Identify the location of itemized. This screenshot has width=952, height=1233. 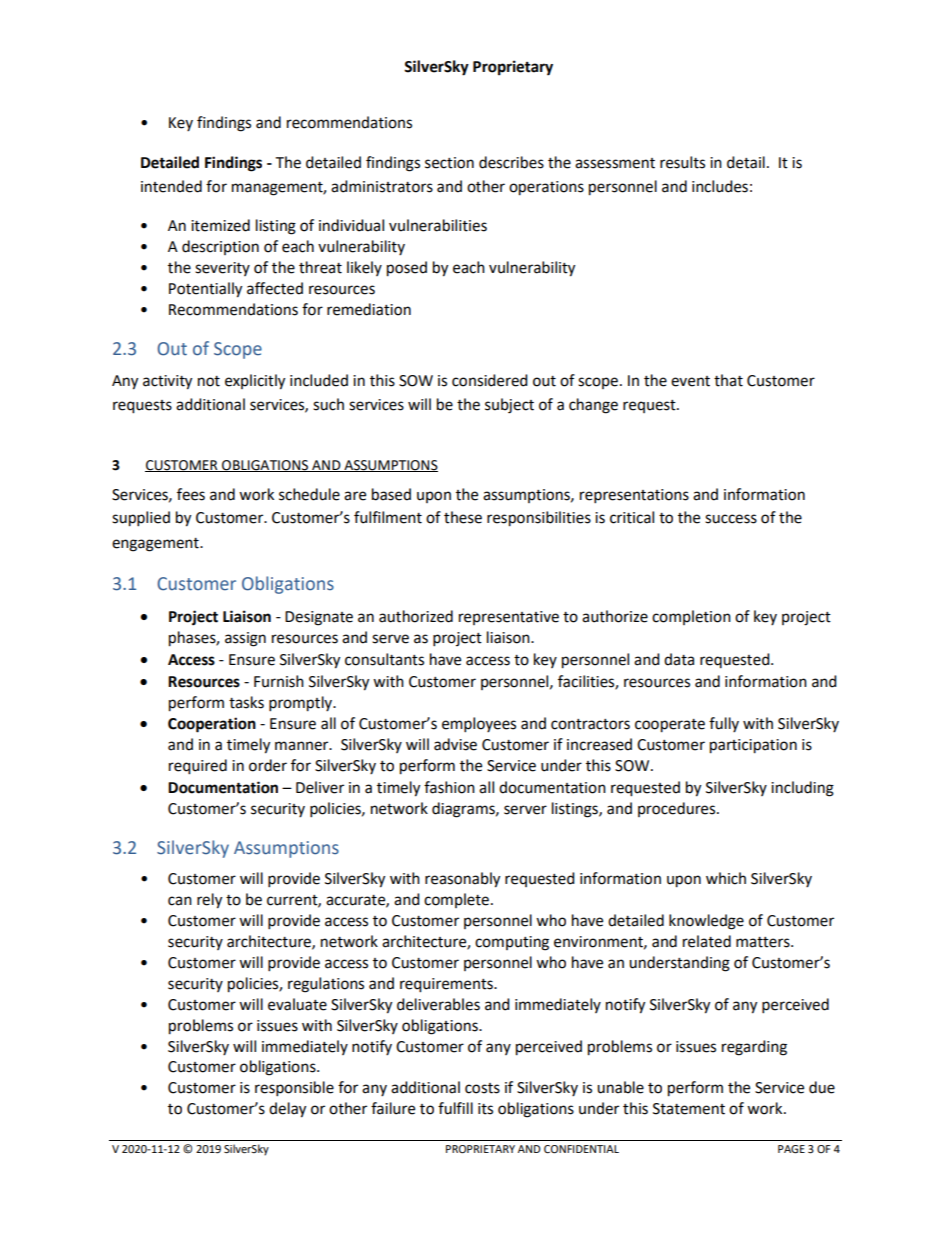
(220, 225).
